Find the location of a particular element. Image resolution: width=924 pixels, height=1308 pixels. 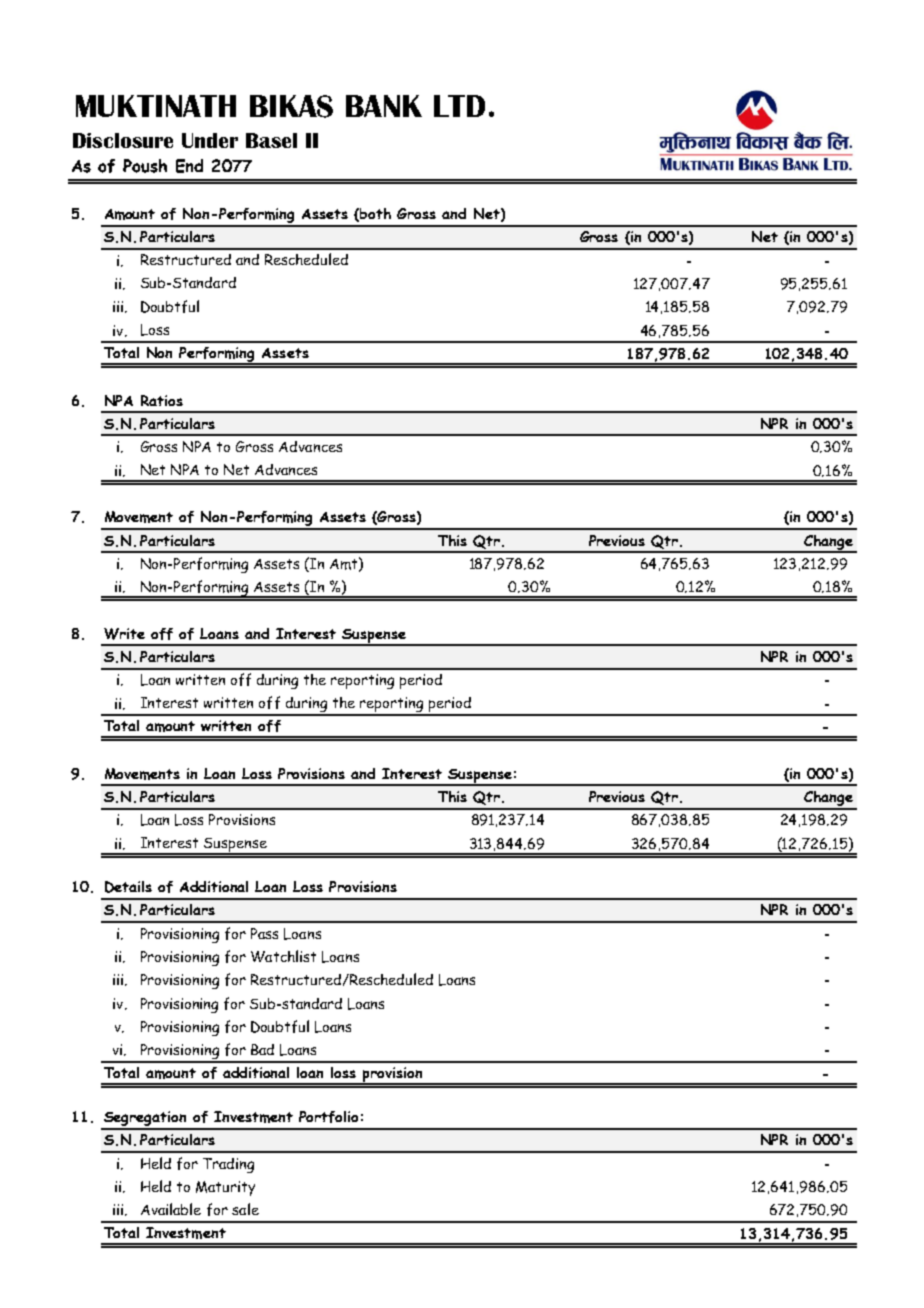

Details is located at coordinates (128, 887).
